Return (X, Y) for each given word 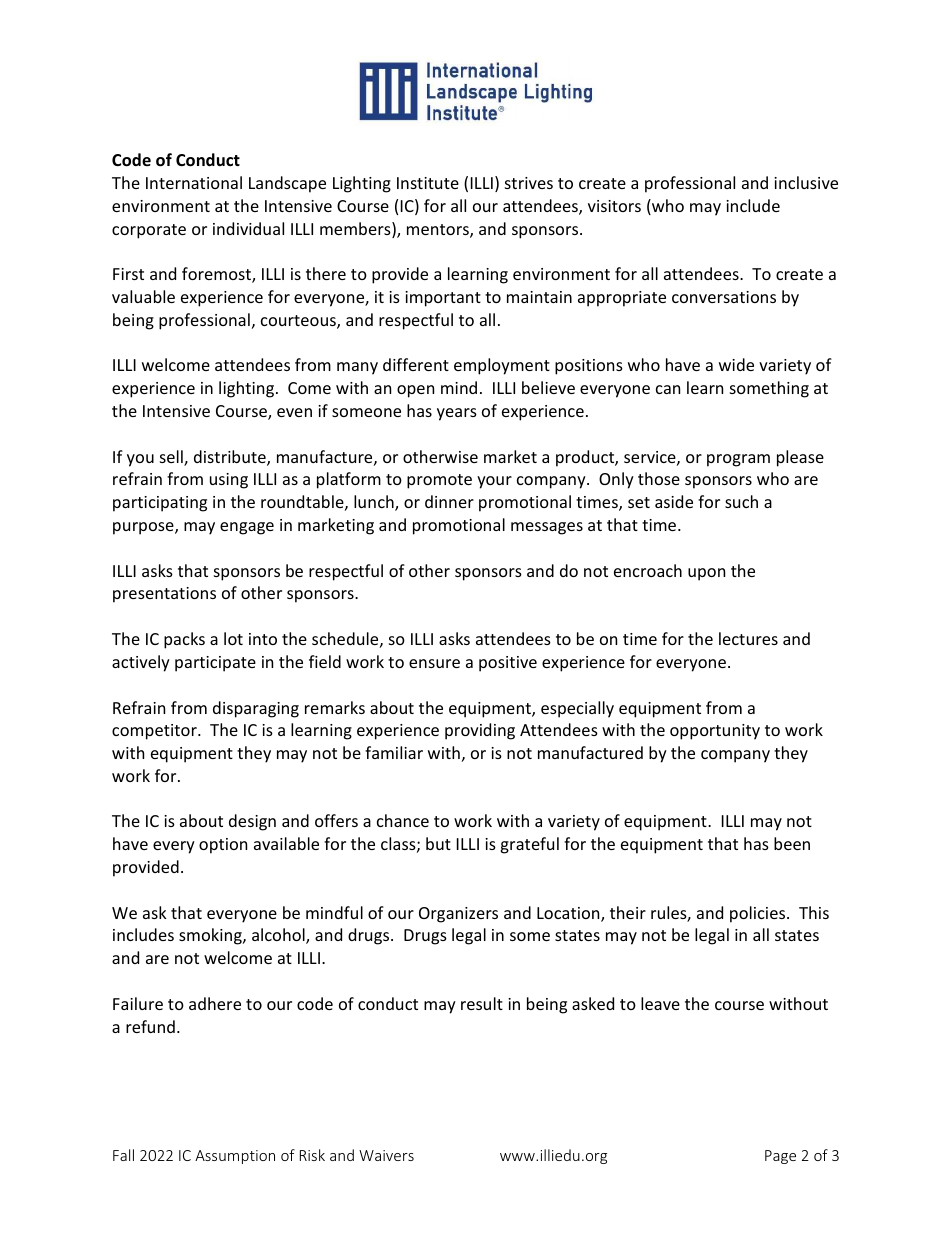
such (741, 501)
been (792, 843)
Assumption (235, 1157)
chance (403, 820)
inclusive (806, 182)
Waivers (386, 1155)
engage (247, 528)
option (223, 846)
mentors (439, 231)
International (194, 182)
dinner (449, 501)
